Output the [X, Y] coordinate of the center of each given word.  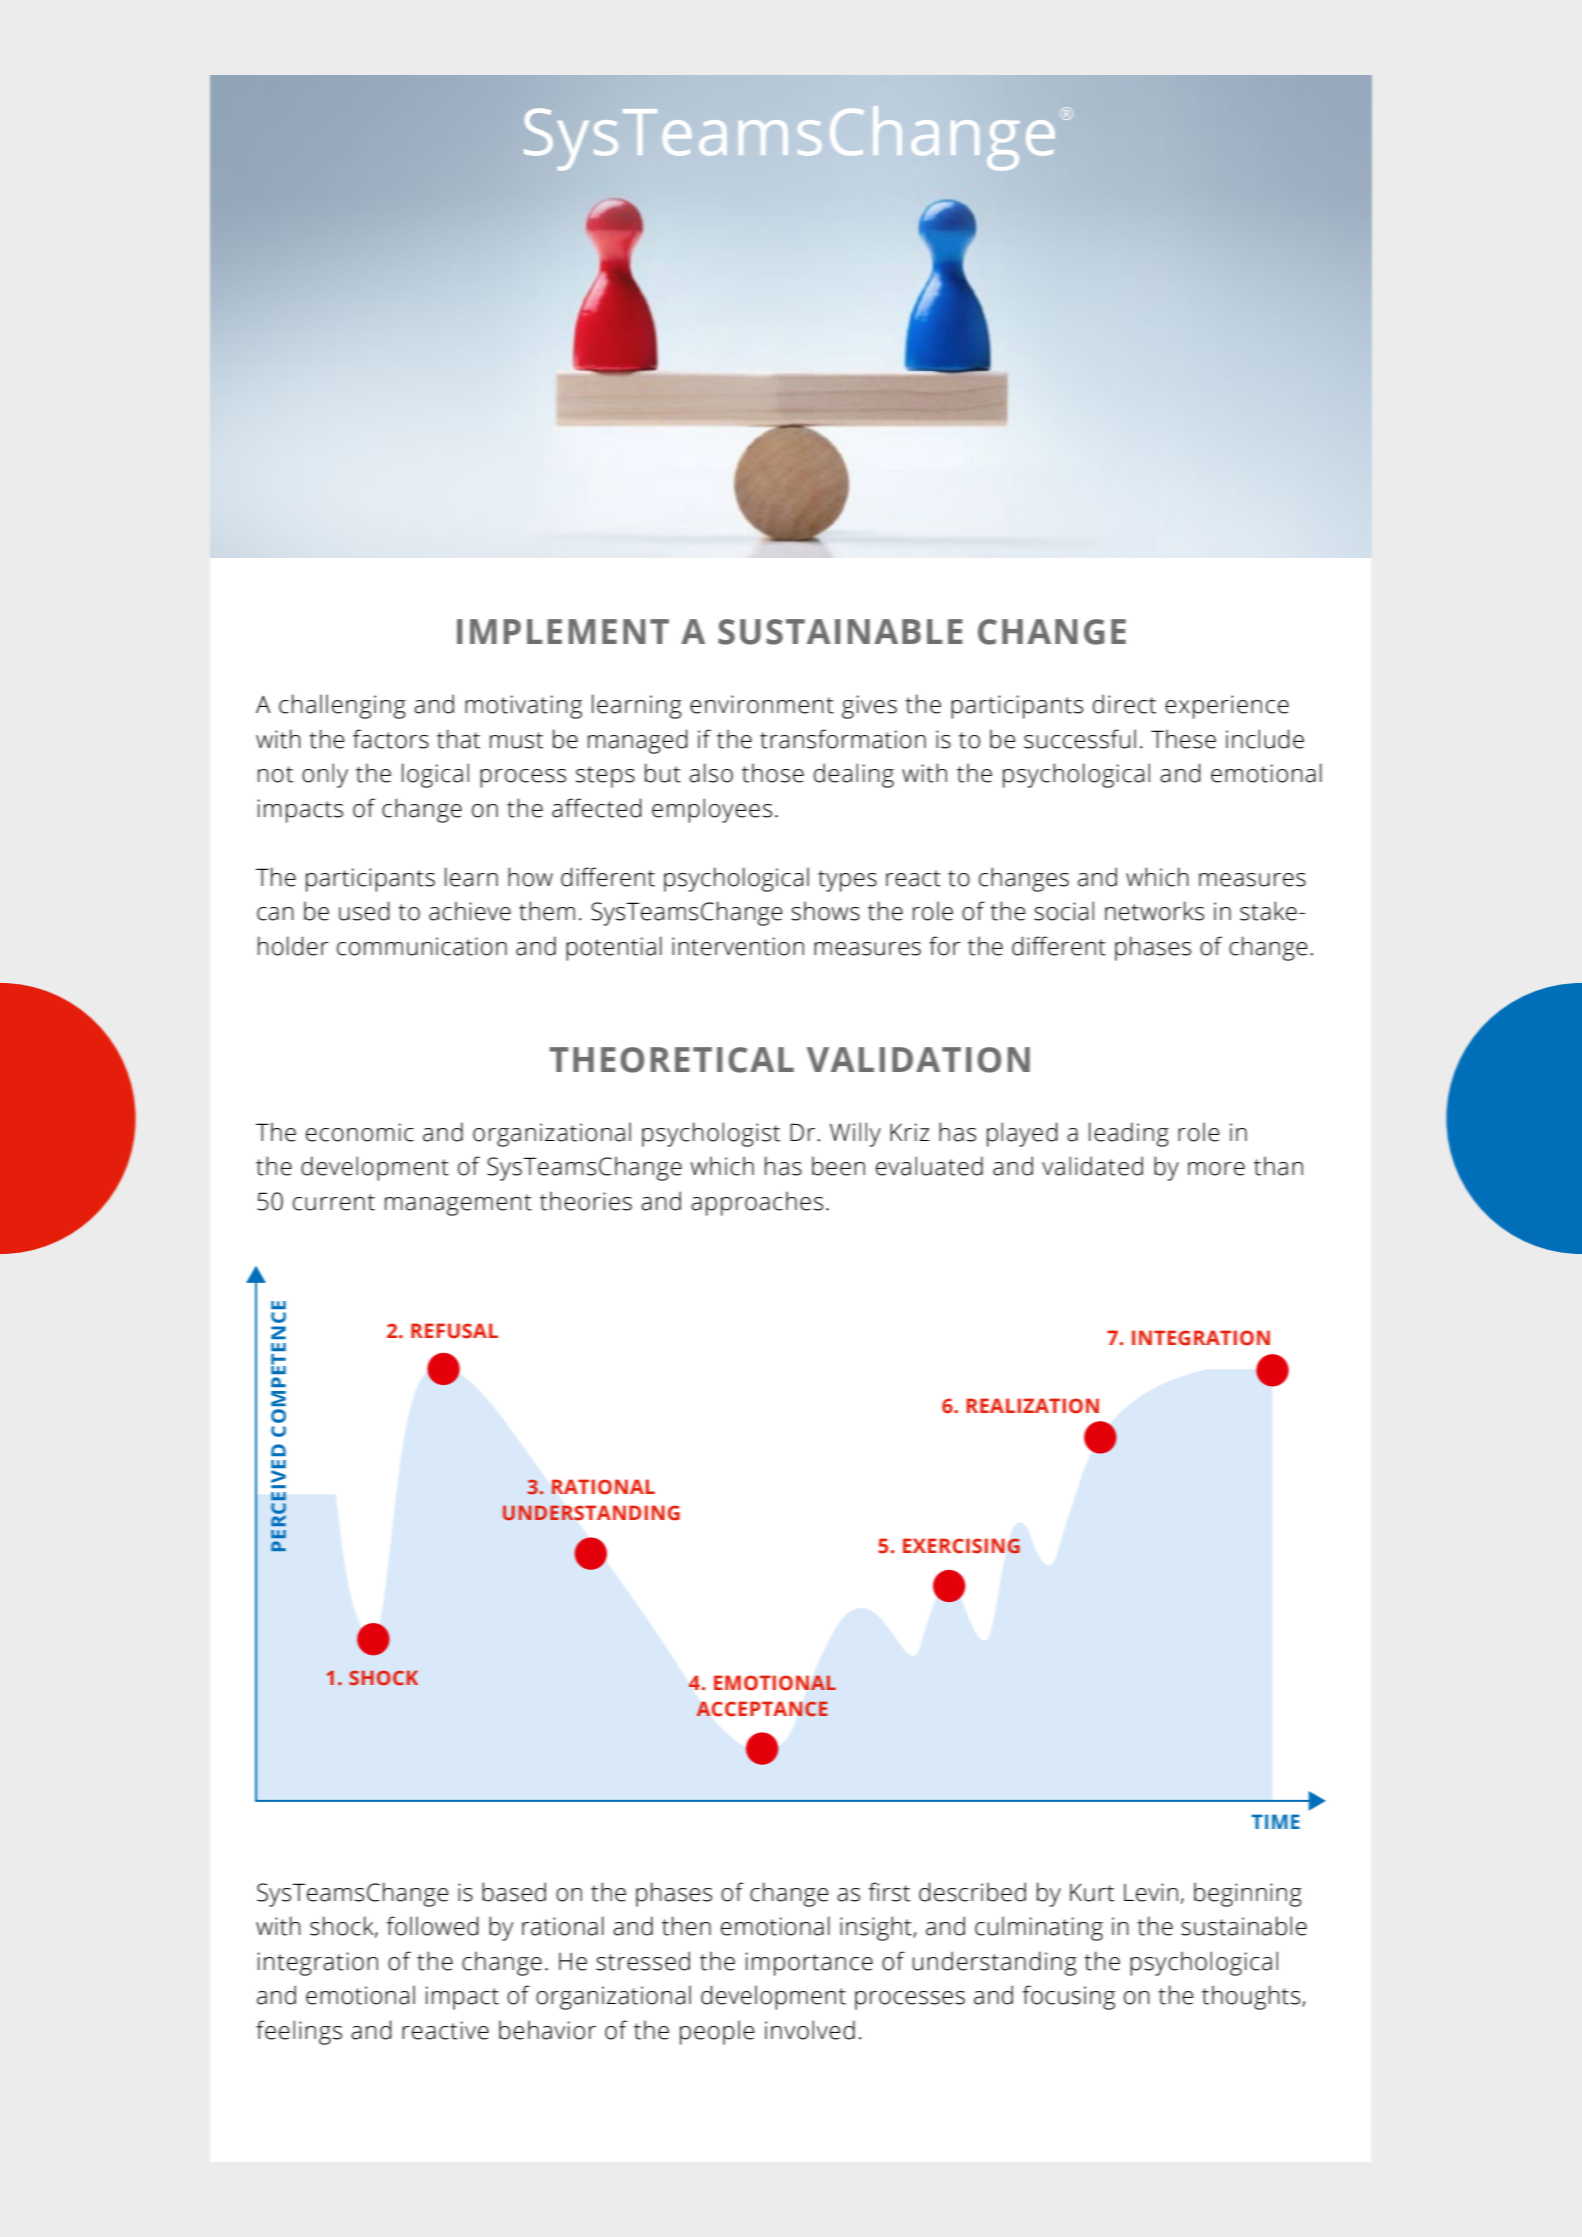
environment [762, 704]
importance [809, 1964]
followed [433, 1926]
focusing [1069, 1997]
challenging [342, 706]
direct [1124, 704]
